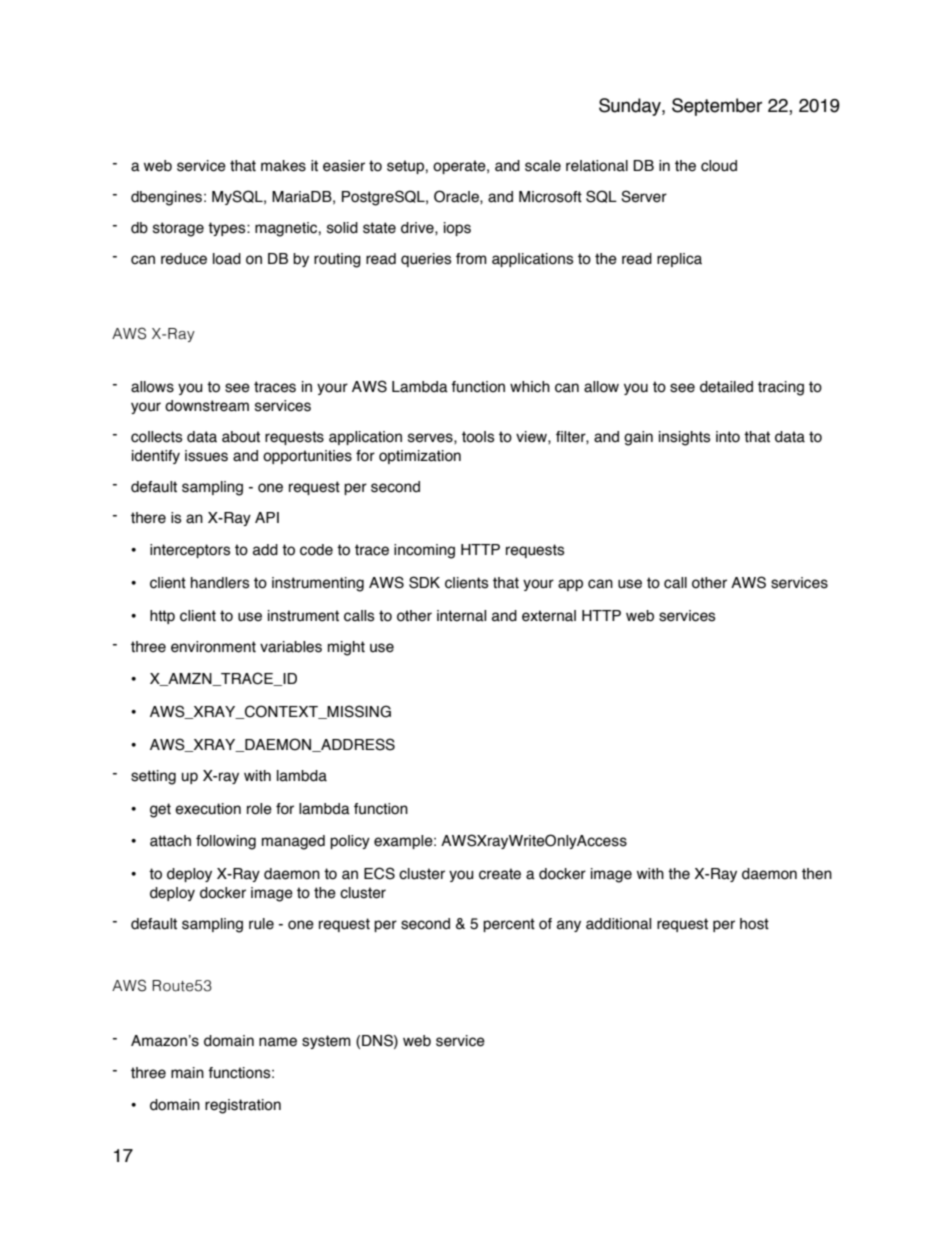 Image resolution: width=952 pixels, height=1233 pixels. I want to click on internal, so click(461, 616).
